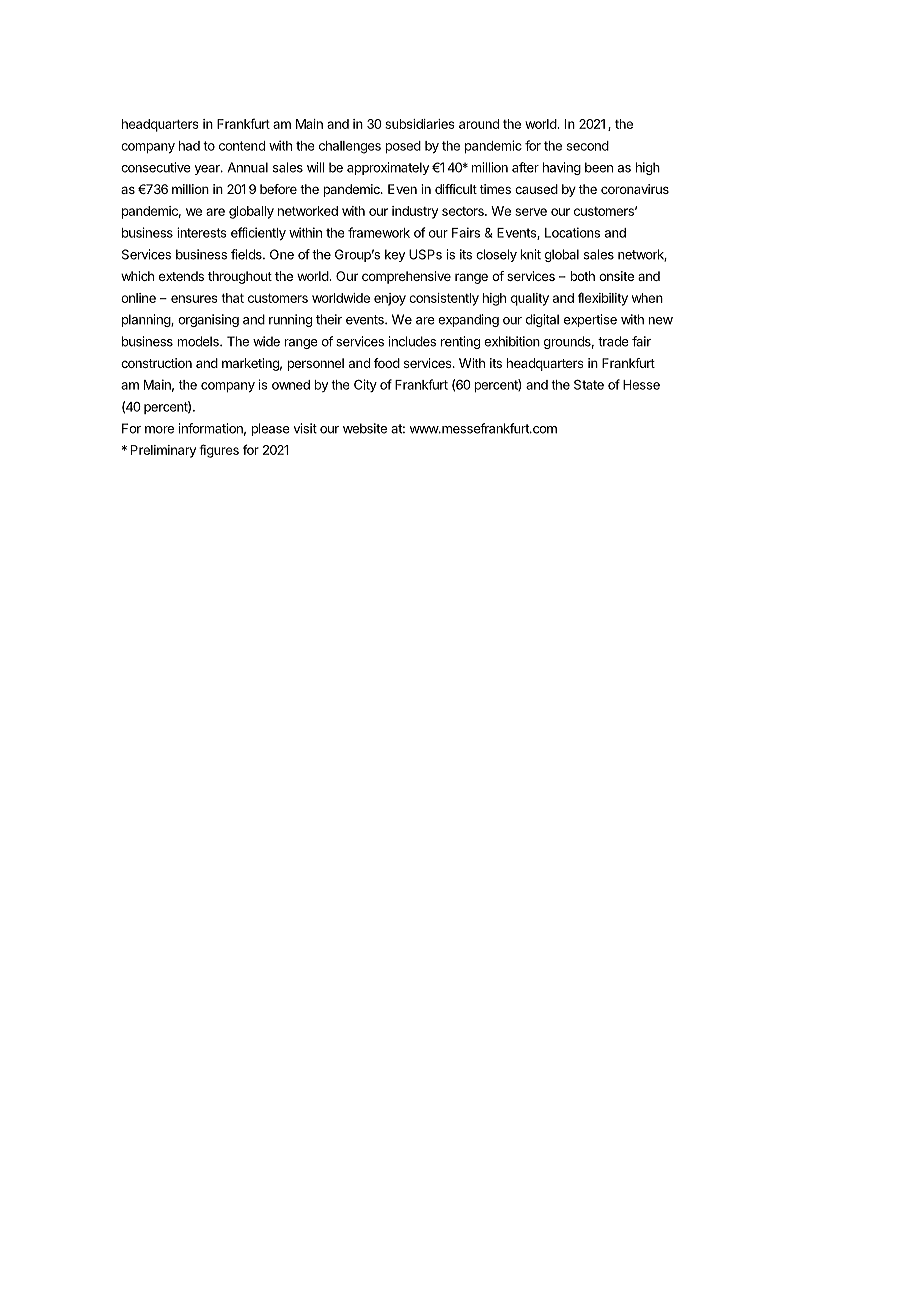 Image resolution: width=924 pixels, height=1308 pixels. Describe the element at coordinates (194, 299) in the page. I see `ensures` at that location.
